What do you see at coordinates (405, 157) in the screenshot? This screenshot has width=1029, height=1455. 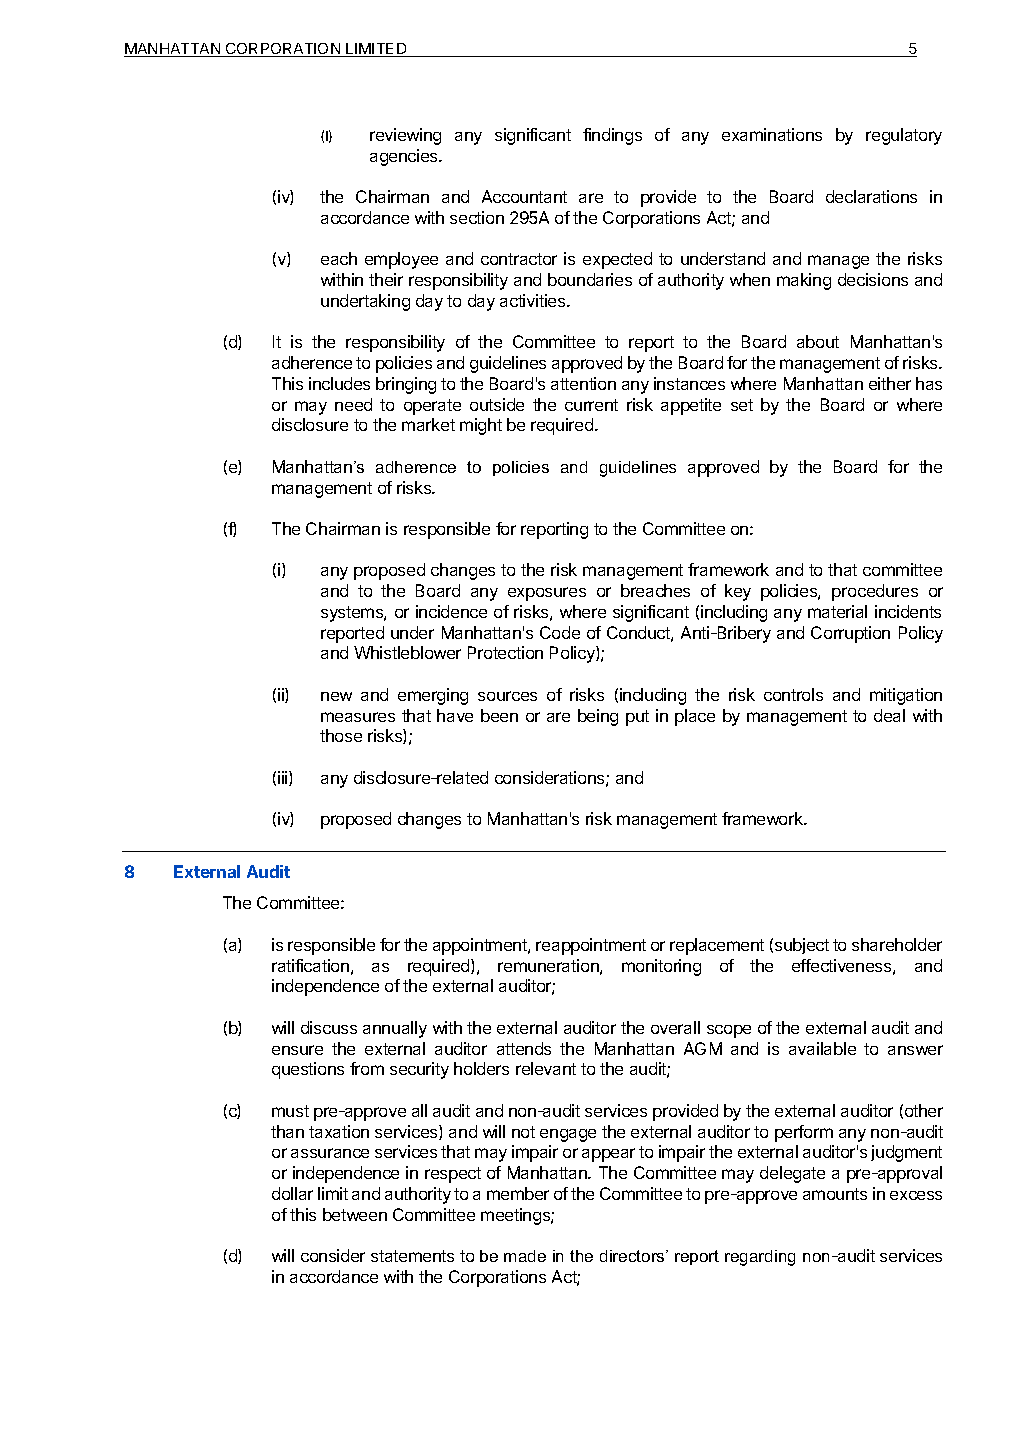 I see `agencies` at bounding box center [405, 157].
